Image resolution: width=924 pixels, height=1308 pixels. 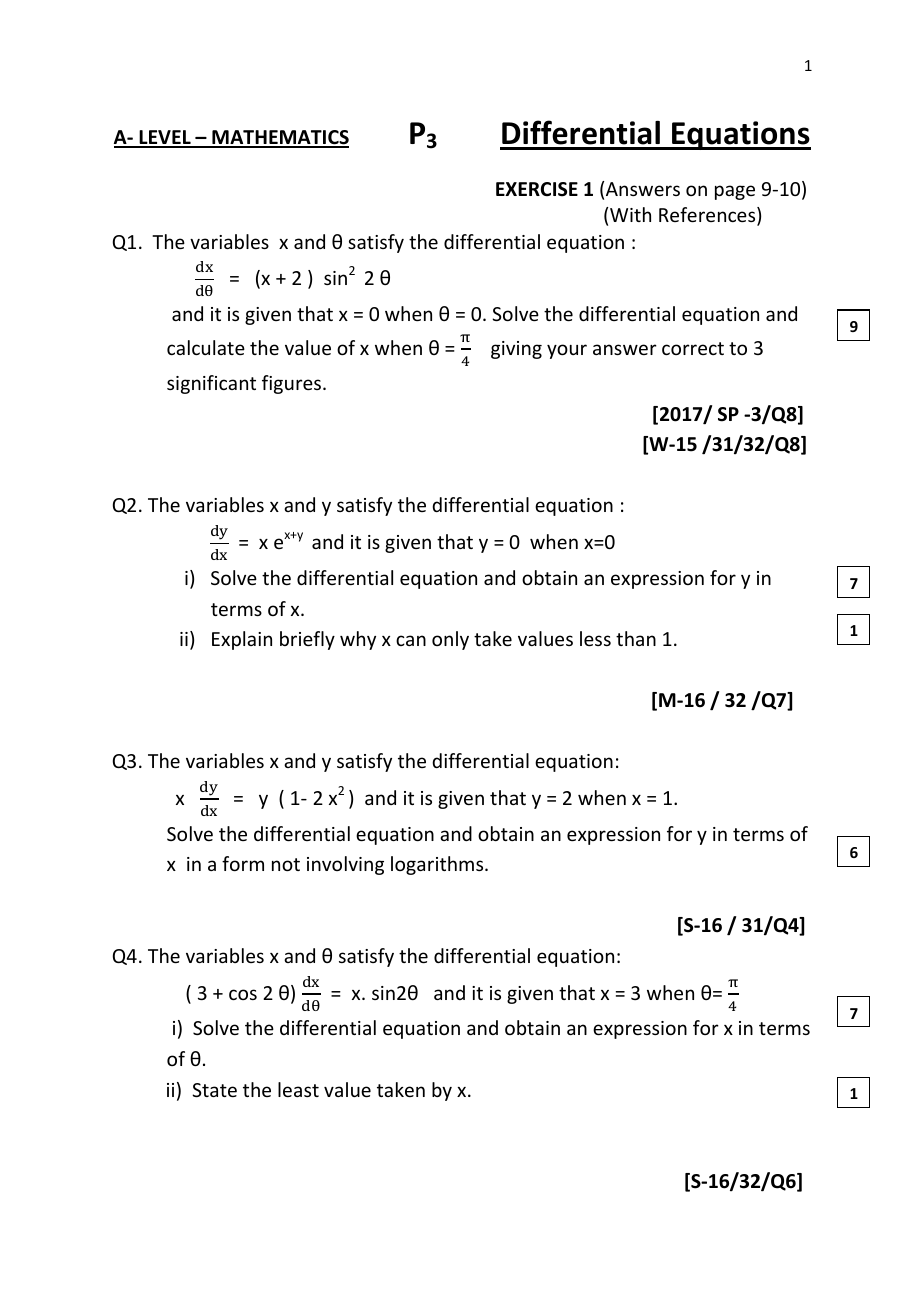 What do you see at coordinates (708, 216) in the screenshot?
I see `References` at bounding box center [708, 216].
